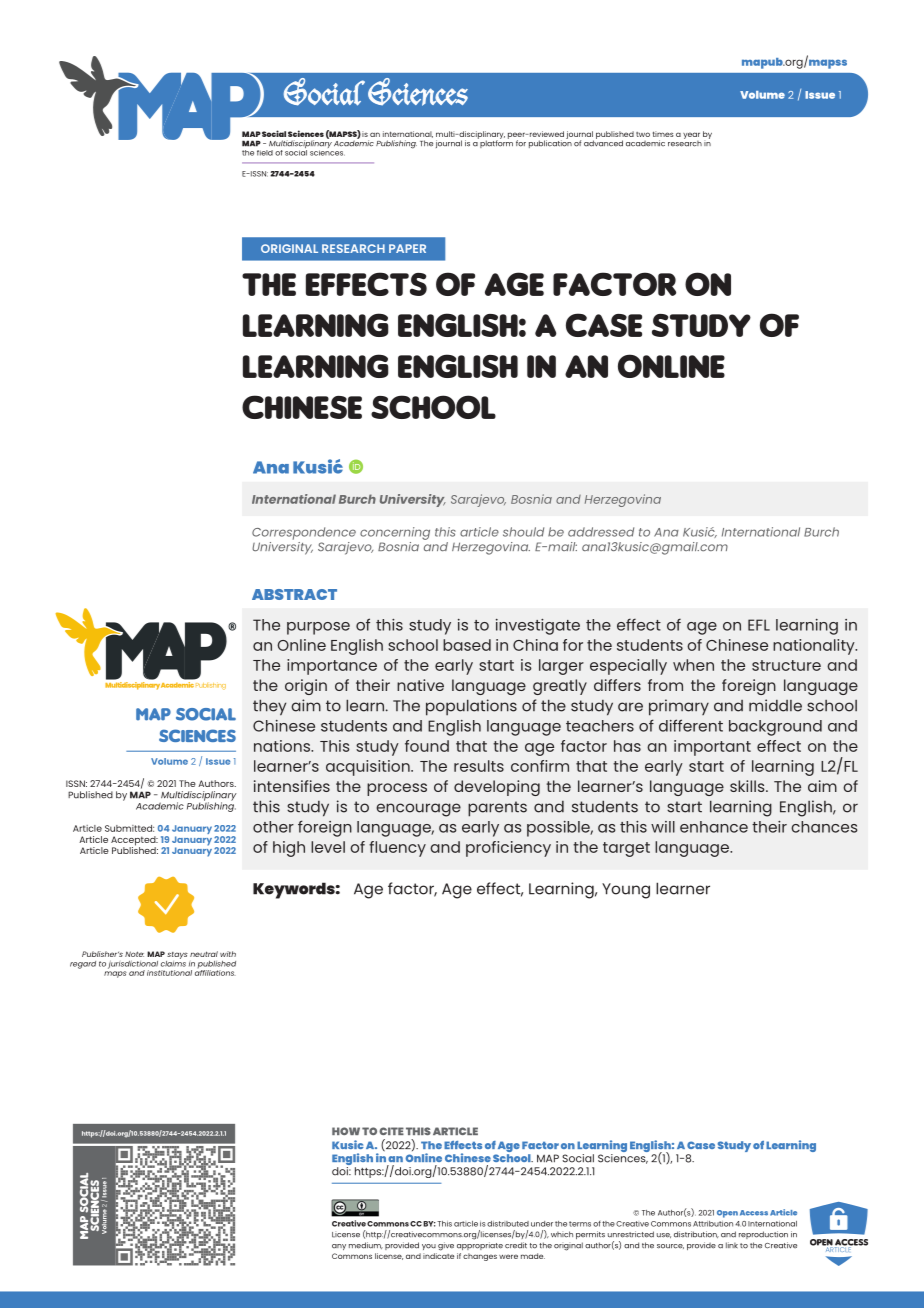 This image has height=1308, width=924. What do you see at coordinates (269, 707) in the image?
I see `they` at bounding box center [269, 707].
